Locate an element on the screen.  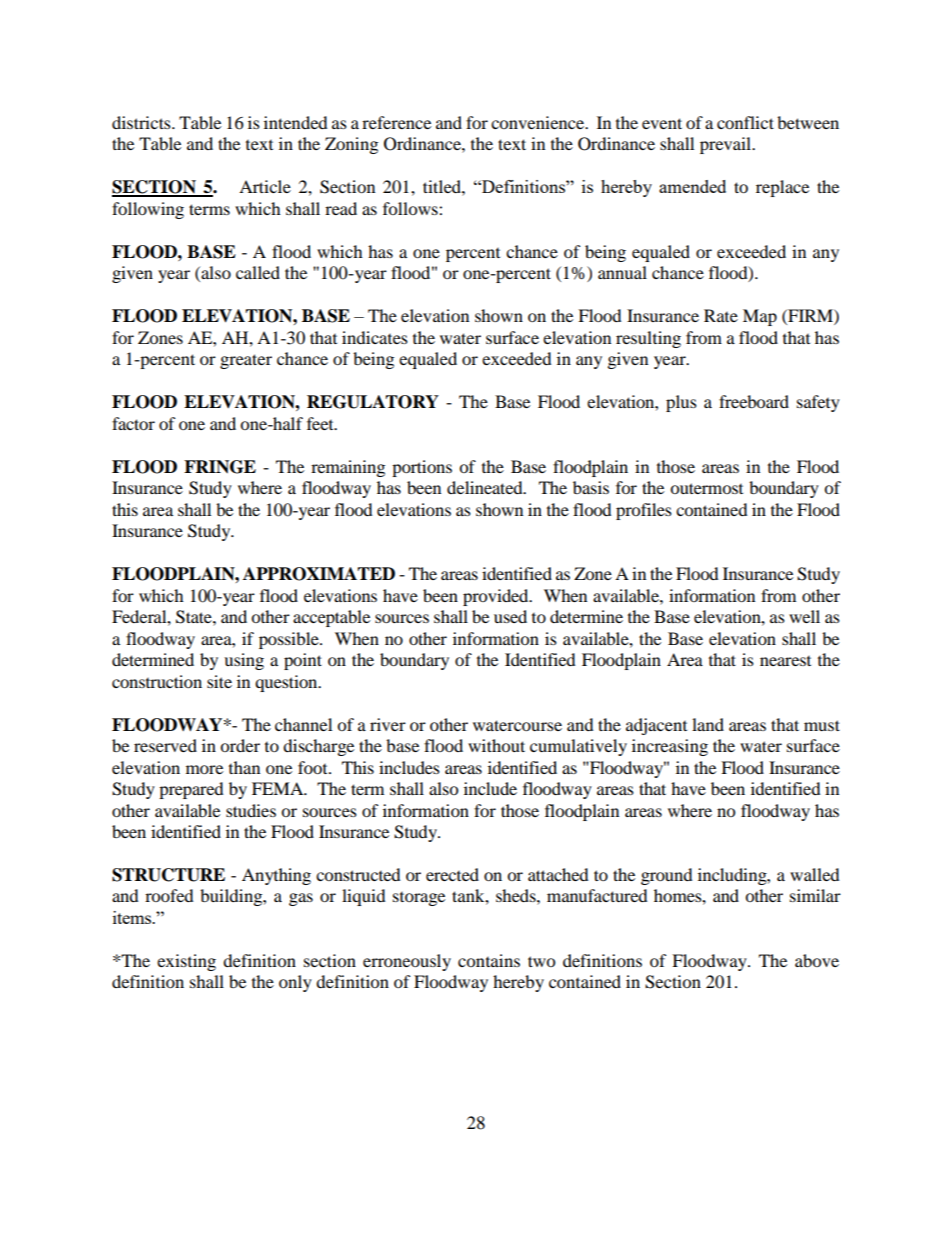
existing is located at coordinates (186, 962).
